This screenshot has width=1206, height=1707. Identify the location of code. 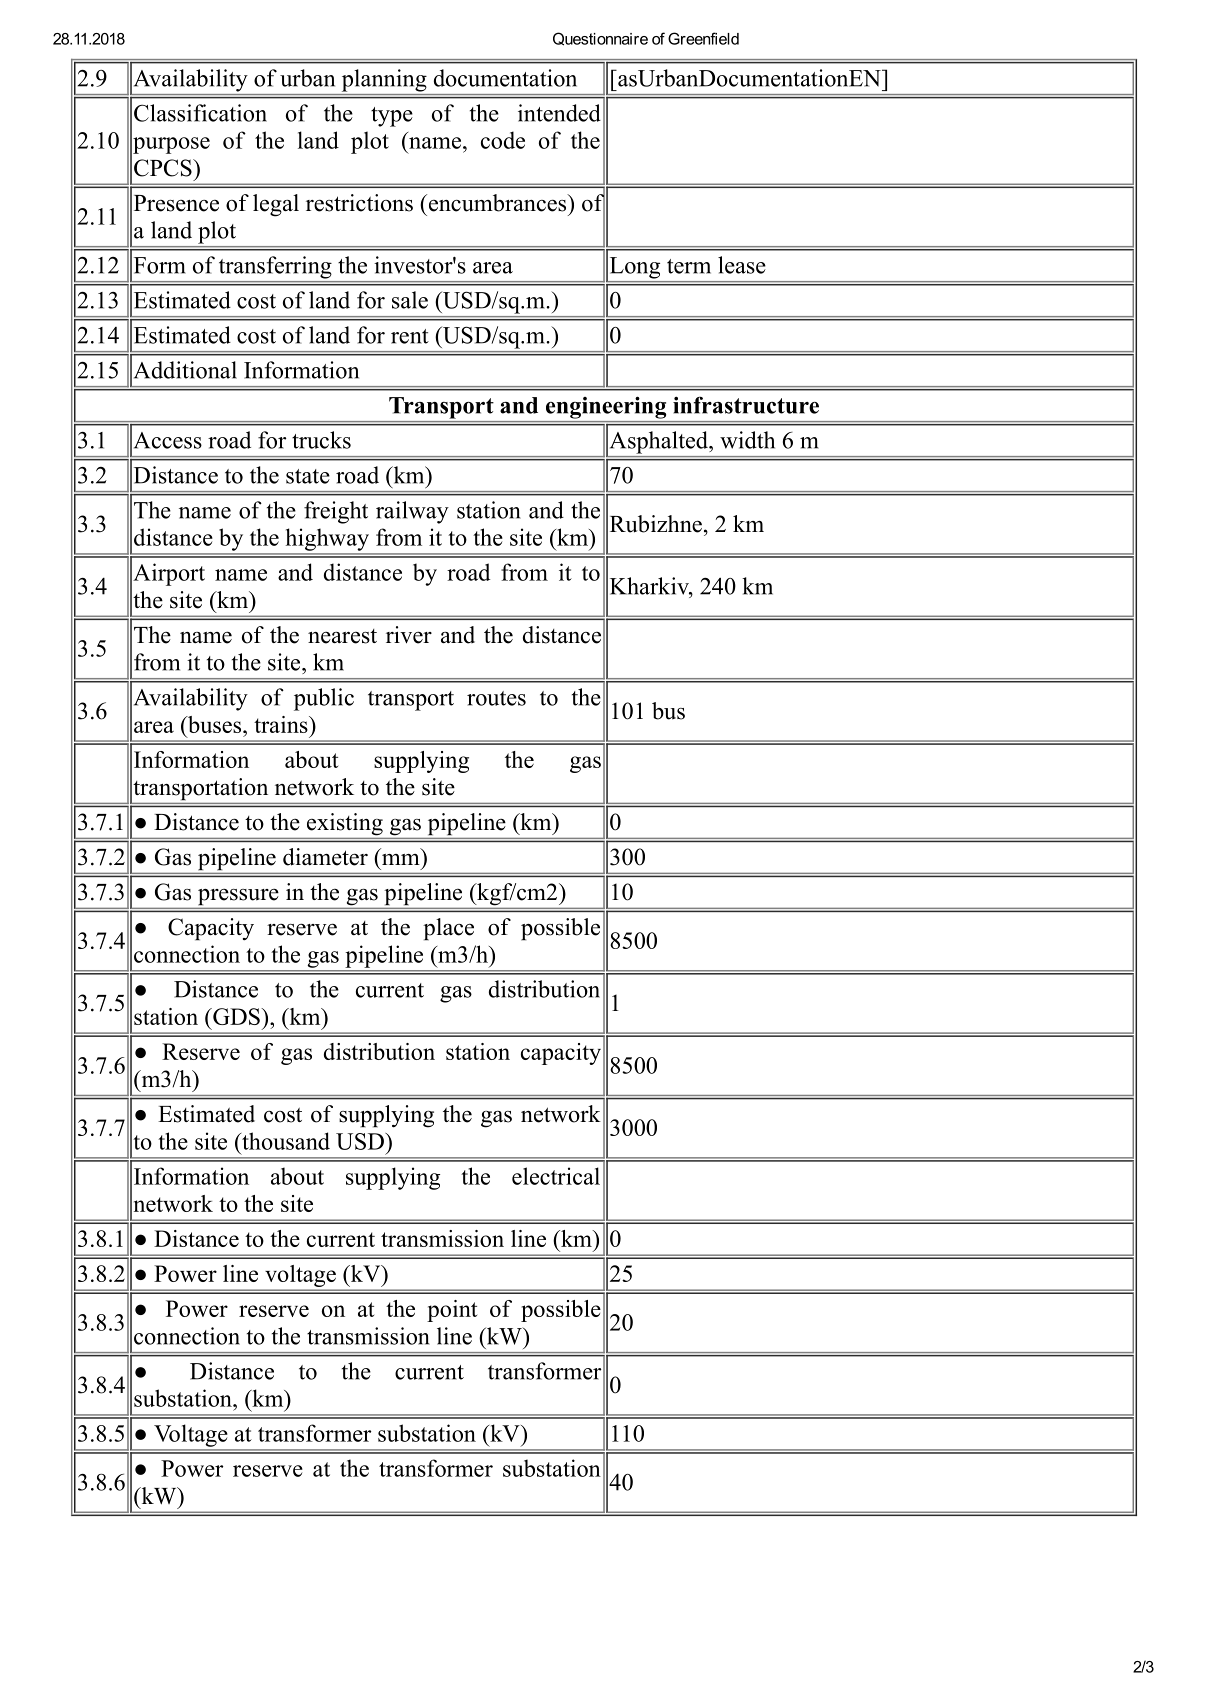
(503, 140).
